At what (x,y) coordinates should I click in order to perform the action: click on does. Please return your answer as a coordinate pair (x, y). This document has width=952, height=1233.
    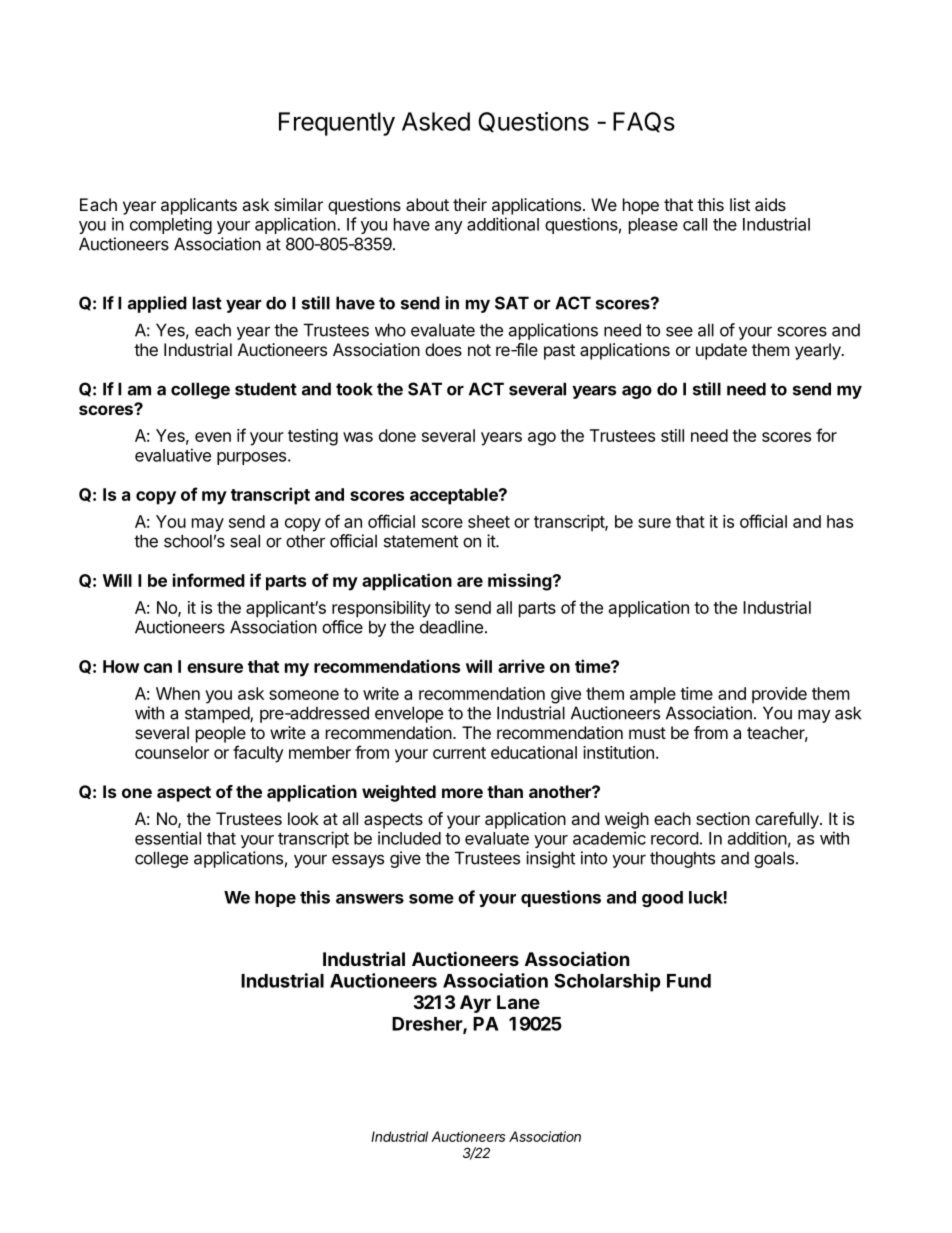
    Looking at the image, I should click on (443, 349).
